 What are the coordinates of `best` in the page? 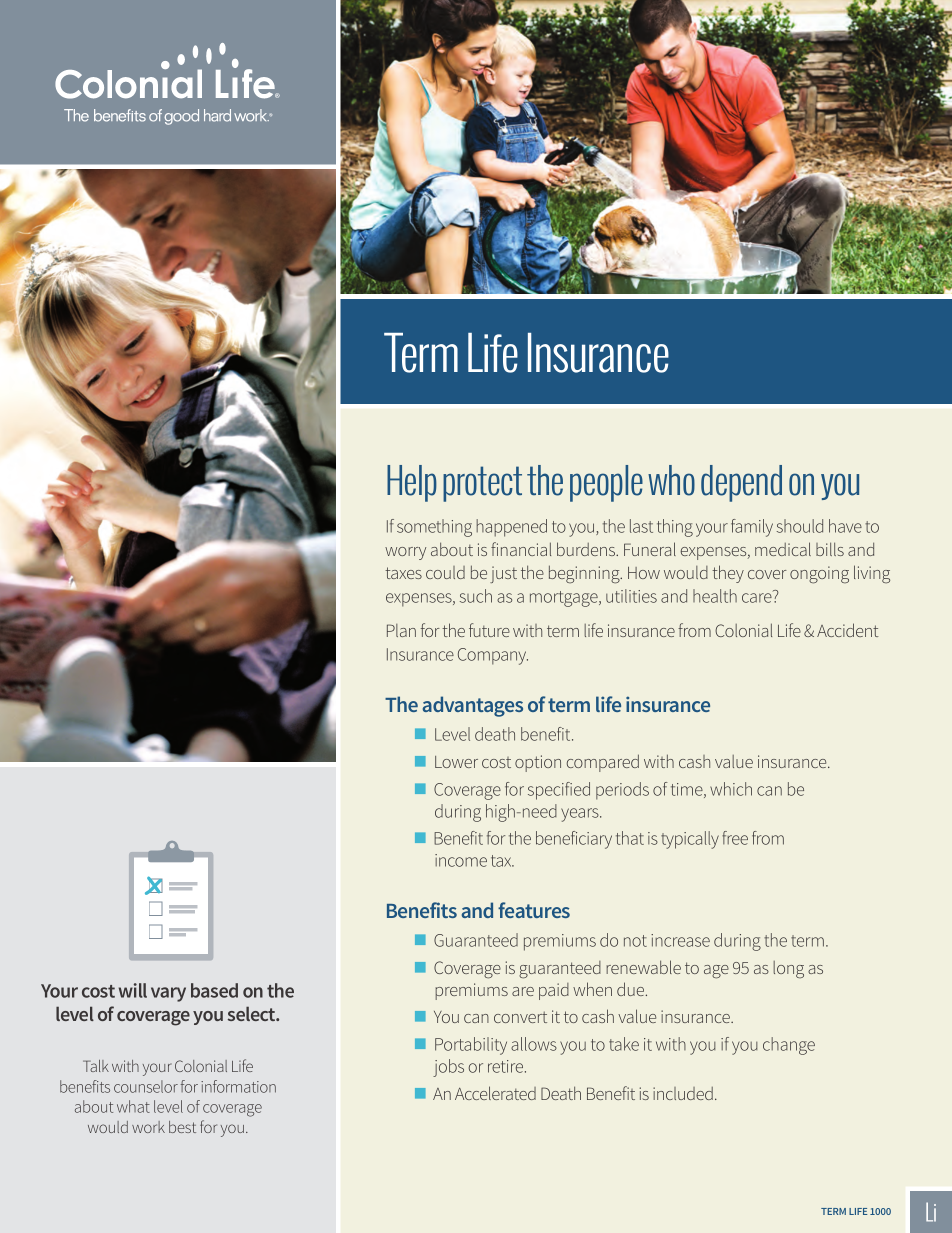 It's located at (182, 1127).
